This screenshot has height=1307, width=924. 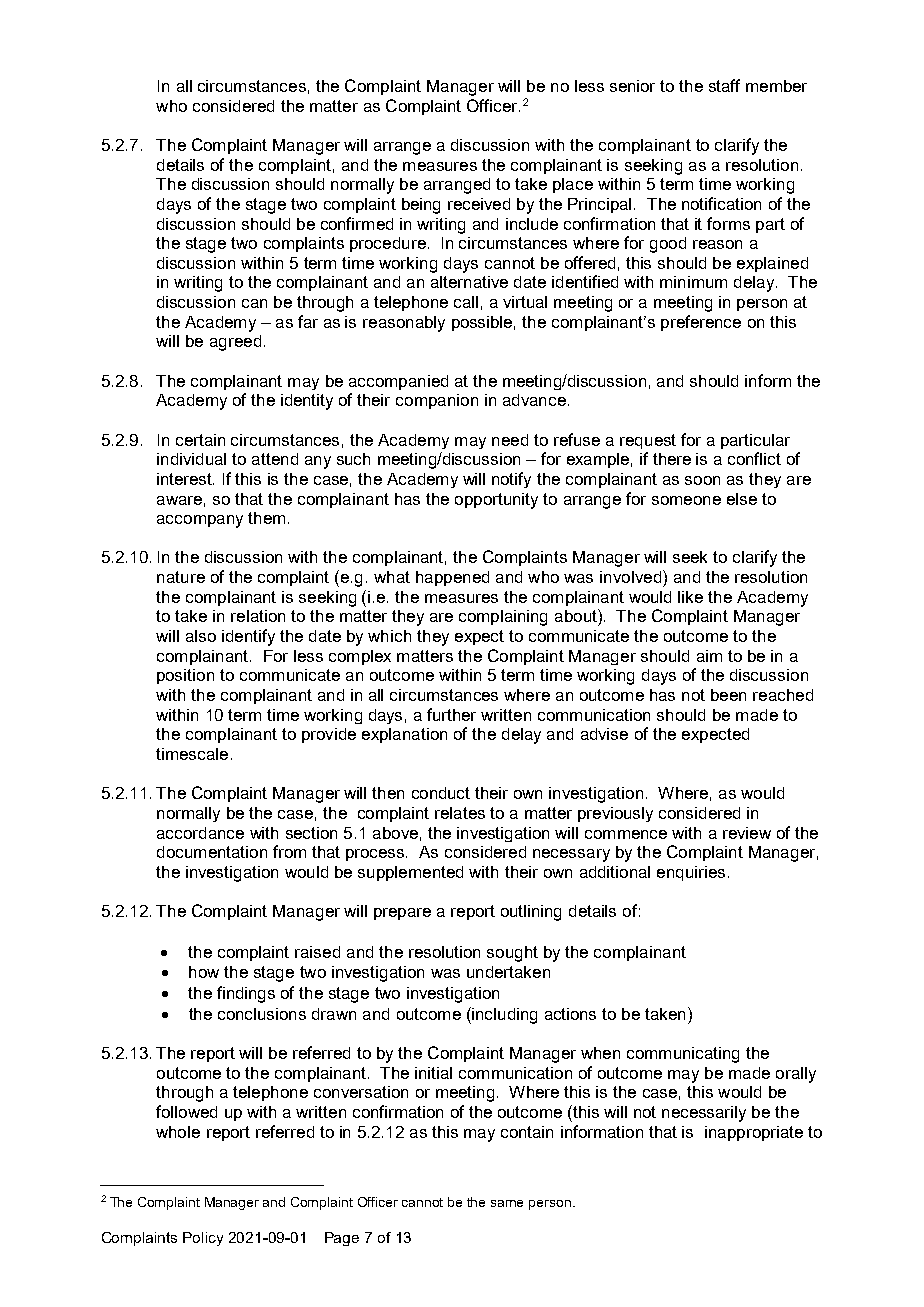 What do you see at coordinates (203, 1239) in the screenshot?
I see `Policy` at bounding box center [203, 1239].
